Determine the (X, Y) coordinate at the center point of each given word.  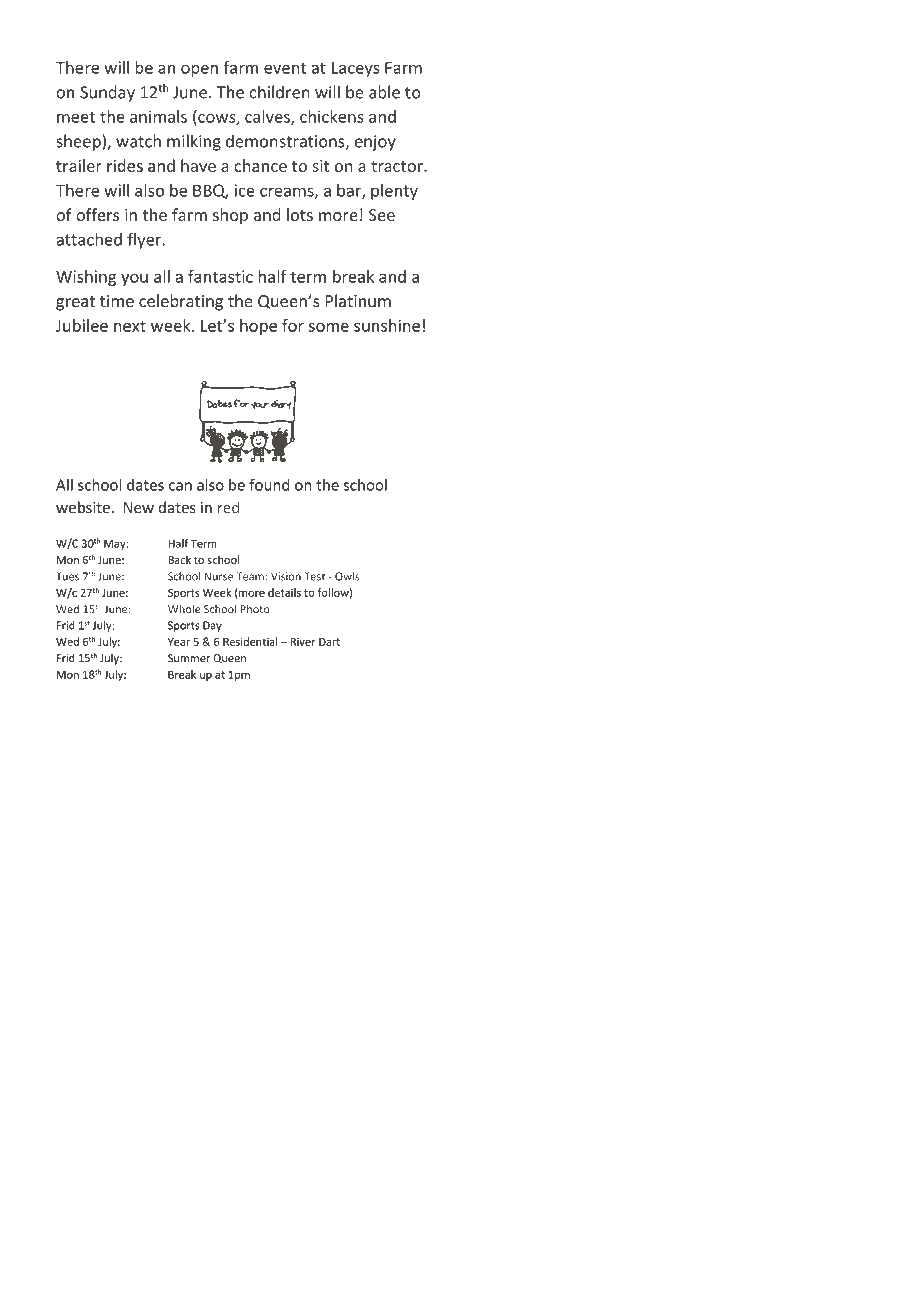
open (199, 70)
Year (179, 642)
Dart (329, 642)
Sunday (107, 93)
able (384, 92)
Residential (250, 641)
